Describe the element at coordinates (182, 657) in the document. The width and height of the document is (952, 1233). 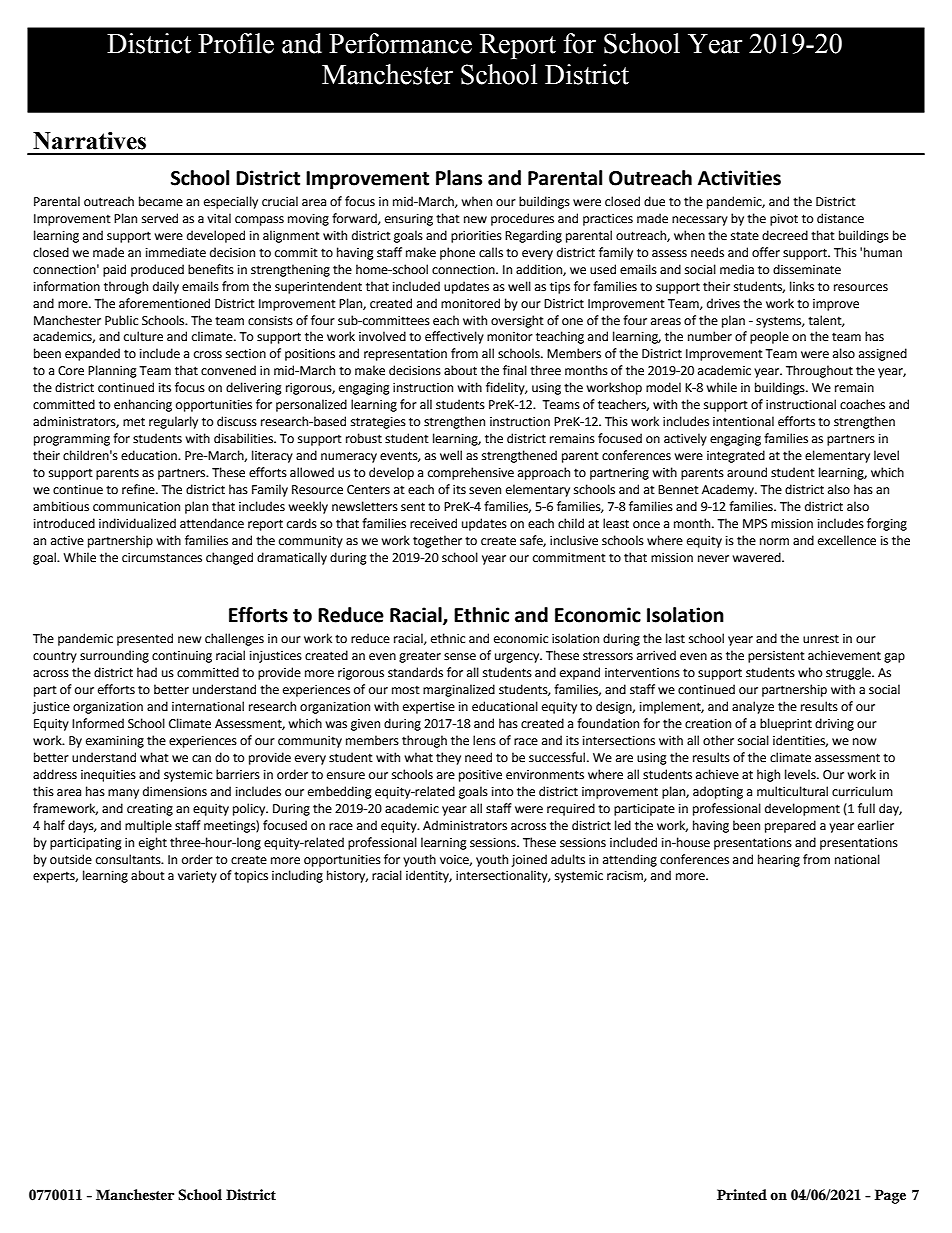
I see `continuing` at that location.
